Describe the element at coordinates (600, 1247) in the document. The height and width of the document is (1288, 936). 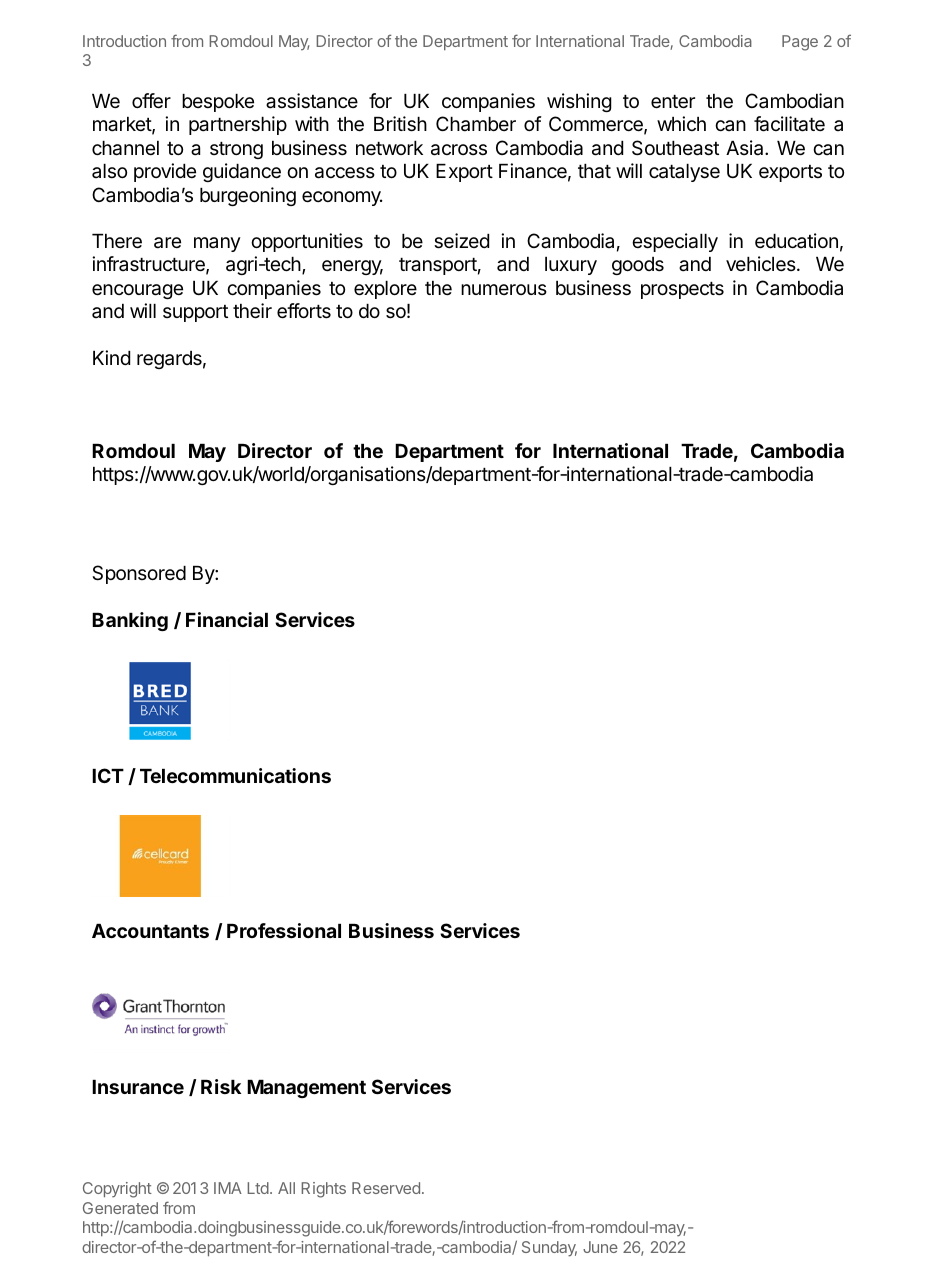
I see `June` at that location.
